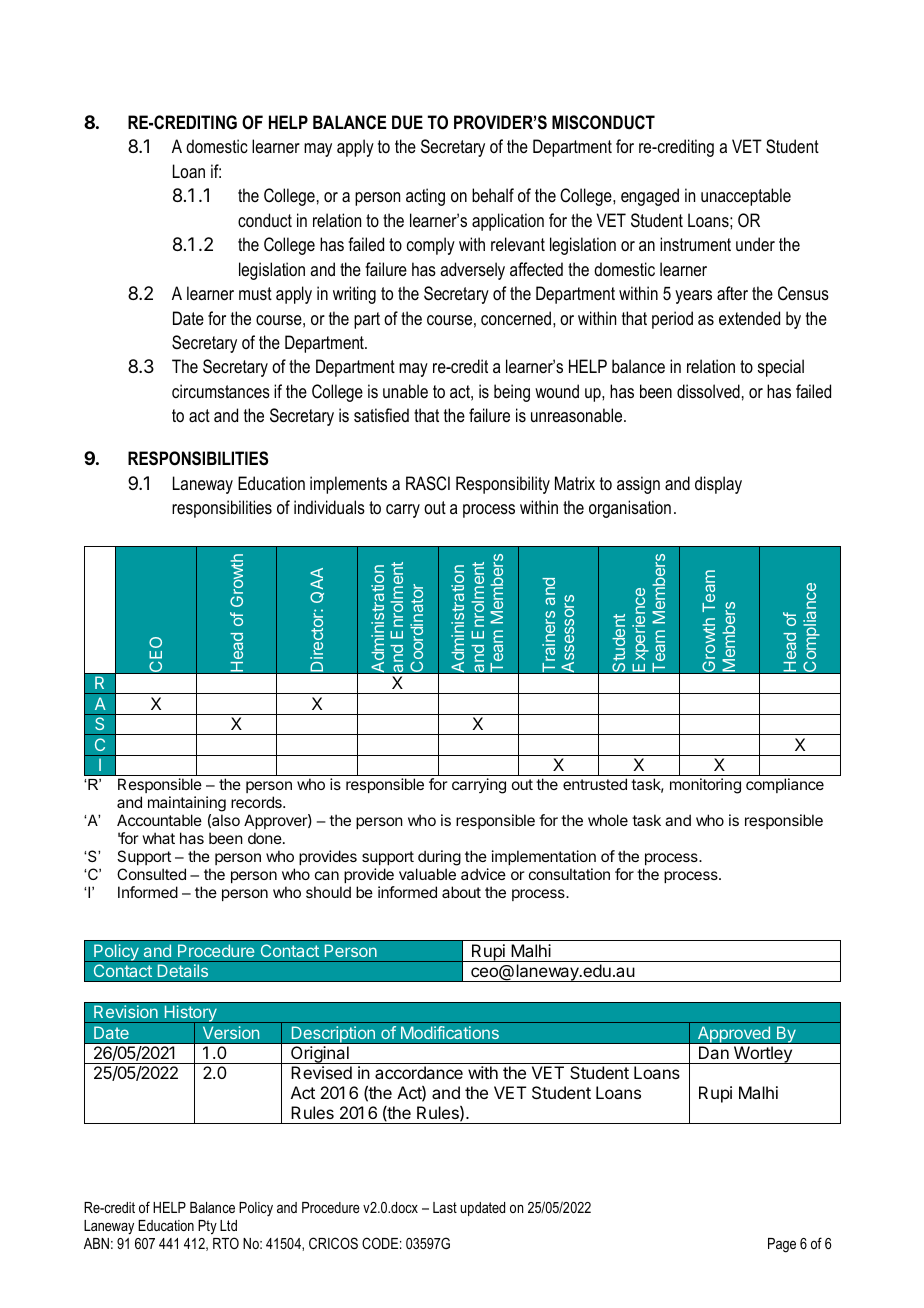 The image size is (924, 1308). I want to click on Pty, so click(207, 1227).
